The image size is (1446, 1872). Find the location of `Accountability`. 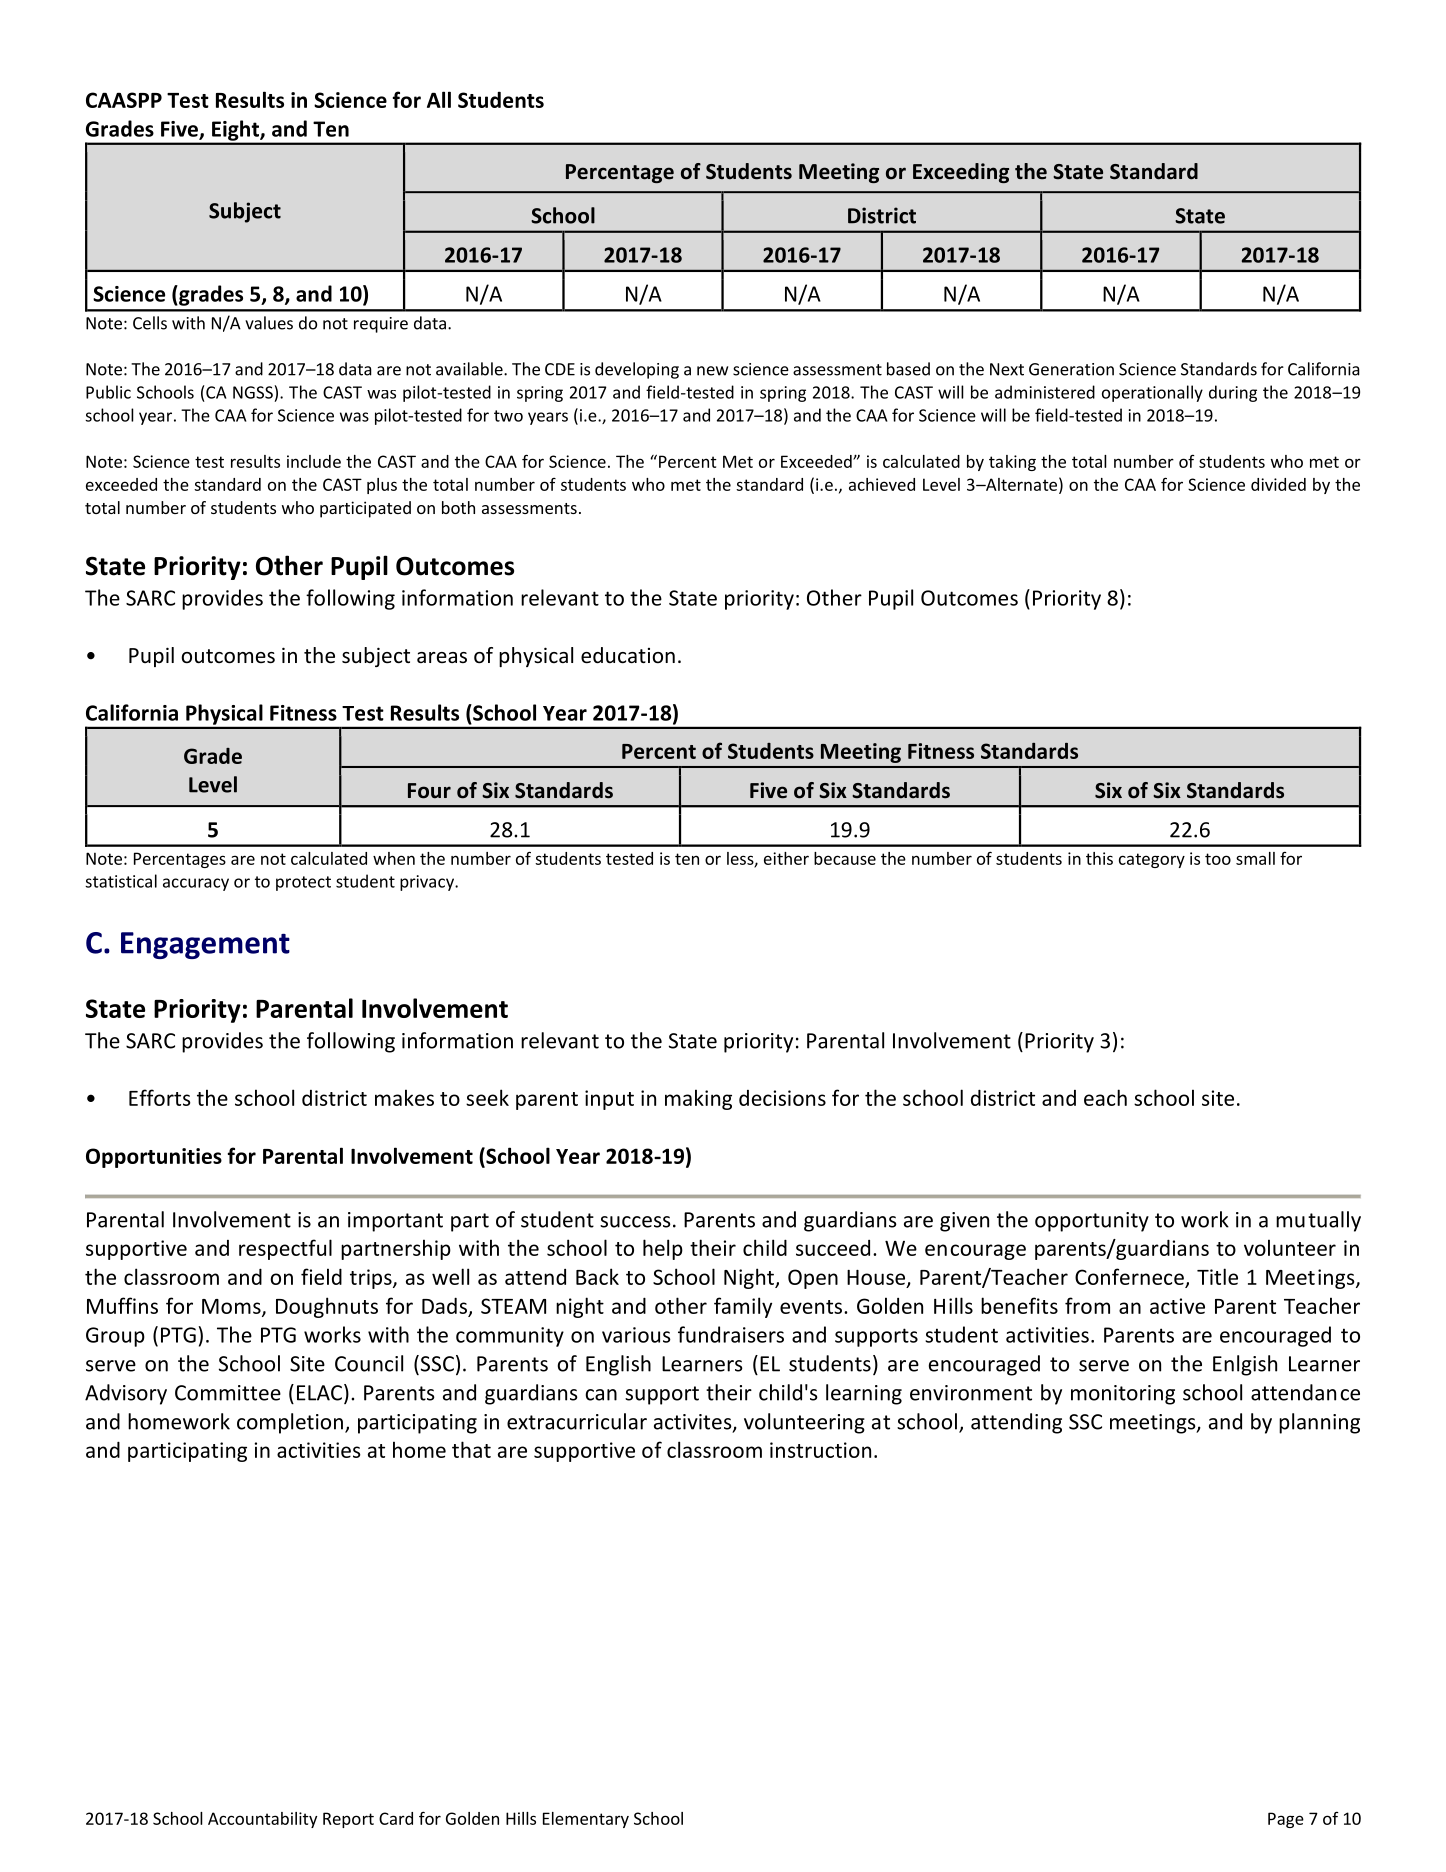

Accountability is located at coordinates (262, 1820).
